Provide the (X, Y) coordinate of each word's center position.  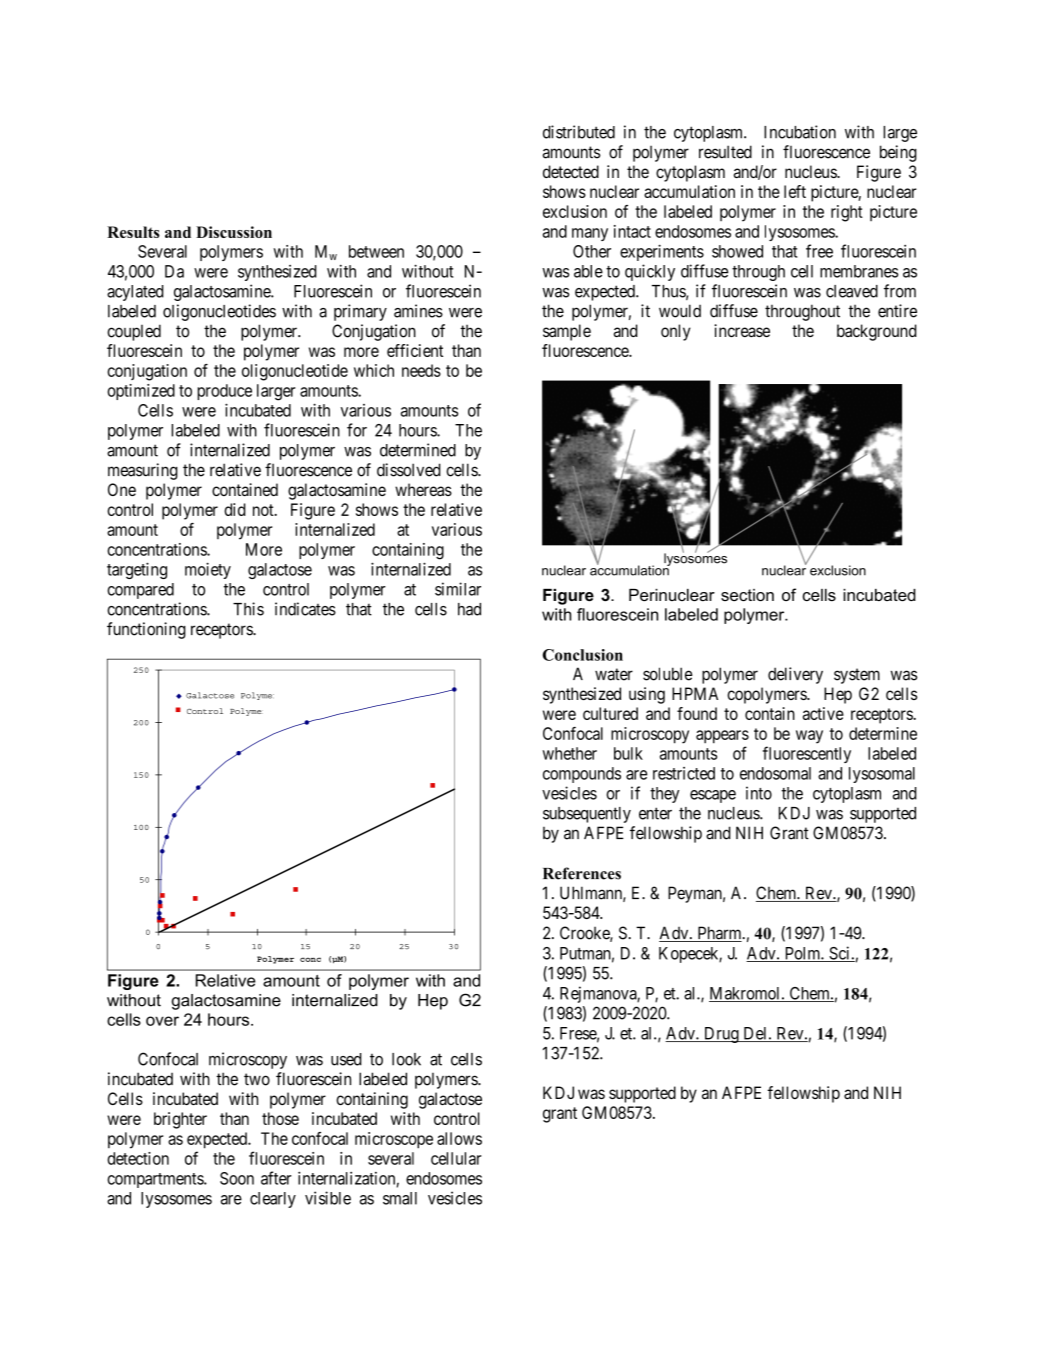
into (759, 793)
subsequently (587, 815)
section (747, 595)
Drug (721, 1035)
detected (571, 171)
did (235, 509)
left (795, 191)
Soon (237, 1178)
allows (459, 1138)
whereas (423, 489)
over (162, 1021)
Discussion (234, 232)
